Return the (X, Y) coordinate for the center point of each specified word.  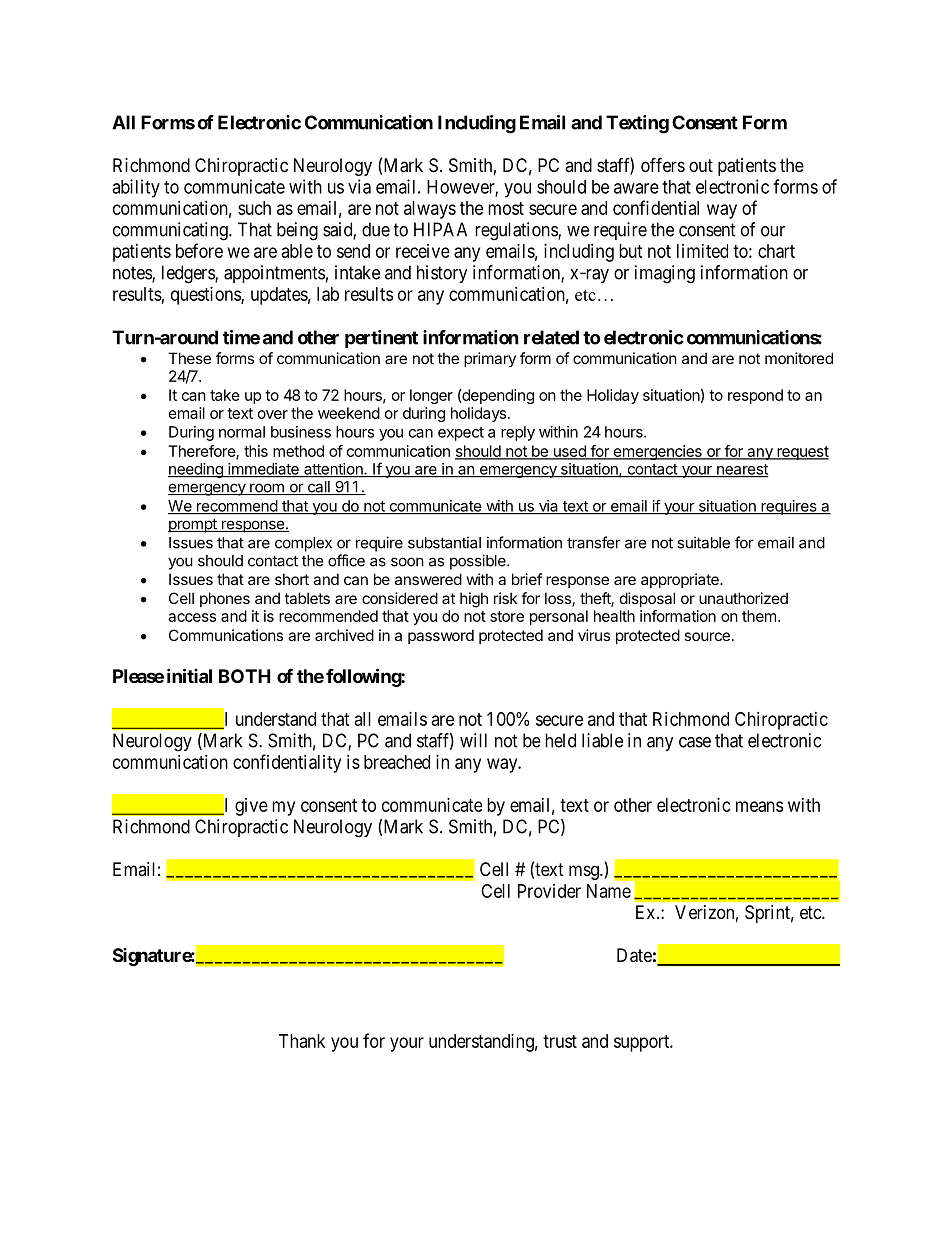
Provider (549, 891)
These (189, 358)
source (707, 636)
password (441, 636)
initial (189, 675)
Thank (302, 1041)
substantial (444, 542)
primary (490, 359)
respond (755, 396)
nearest (742, 470)
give (251, 807)
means (759, 806)
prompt (193, 525)
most (506, 208)
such (254, 208)
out (701, 165)
